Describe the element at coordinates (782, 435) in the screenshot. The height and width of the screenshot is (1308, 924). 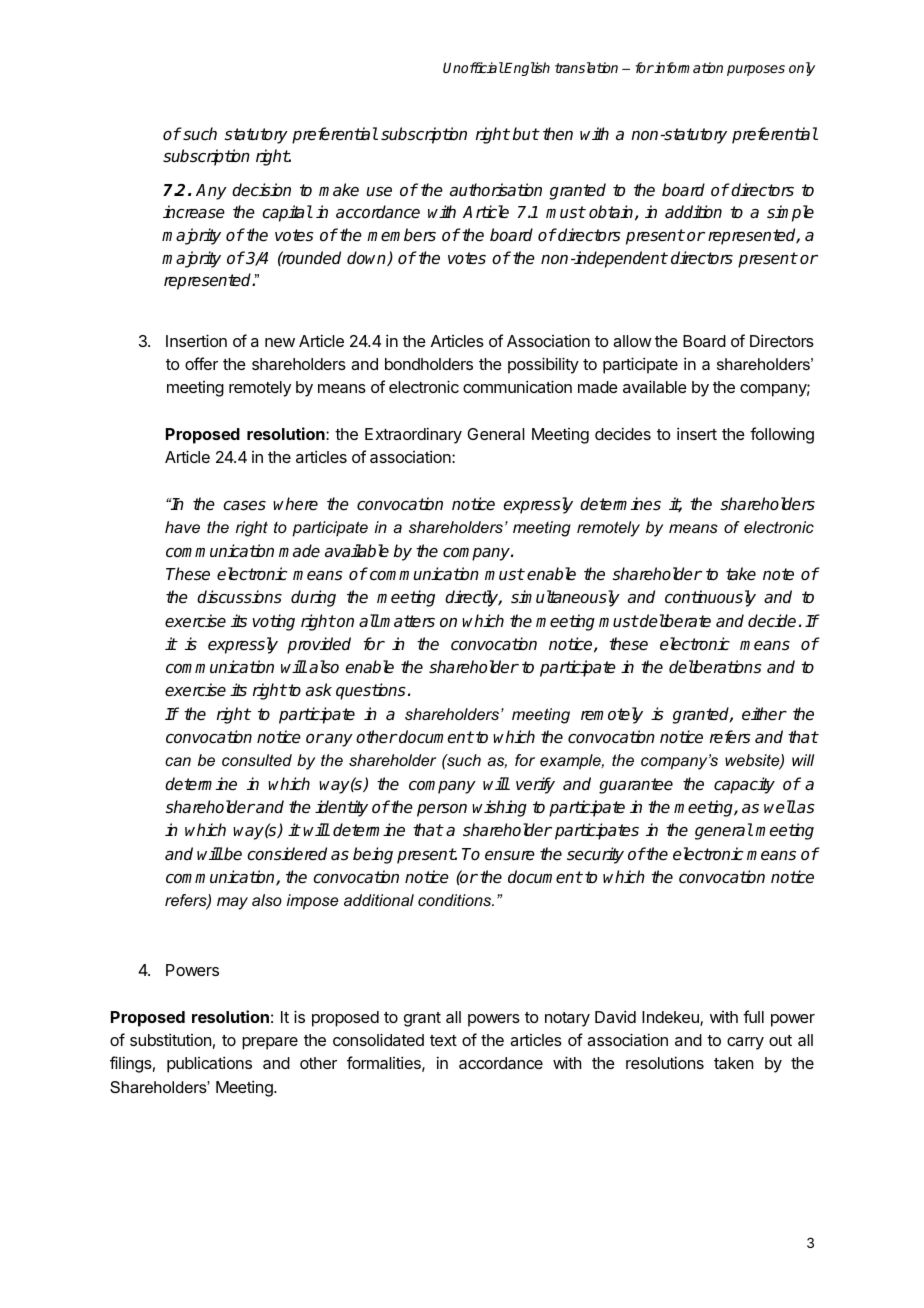
I see `following` at that location.
